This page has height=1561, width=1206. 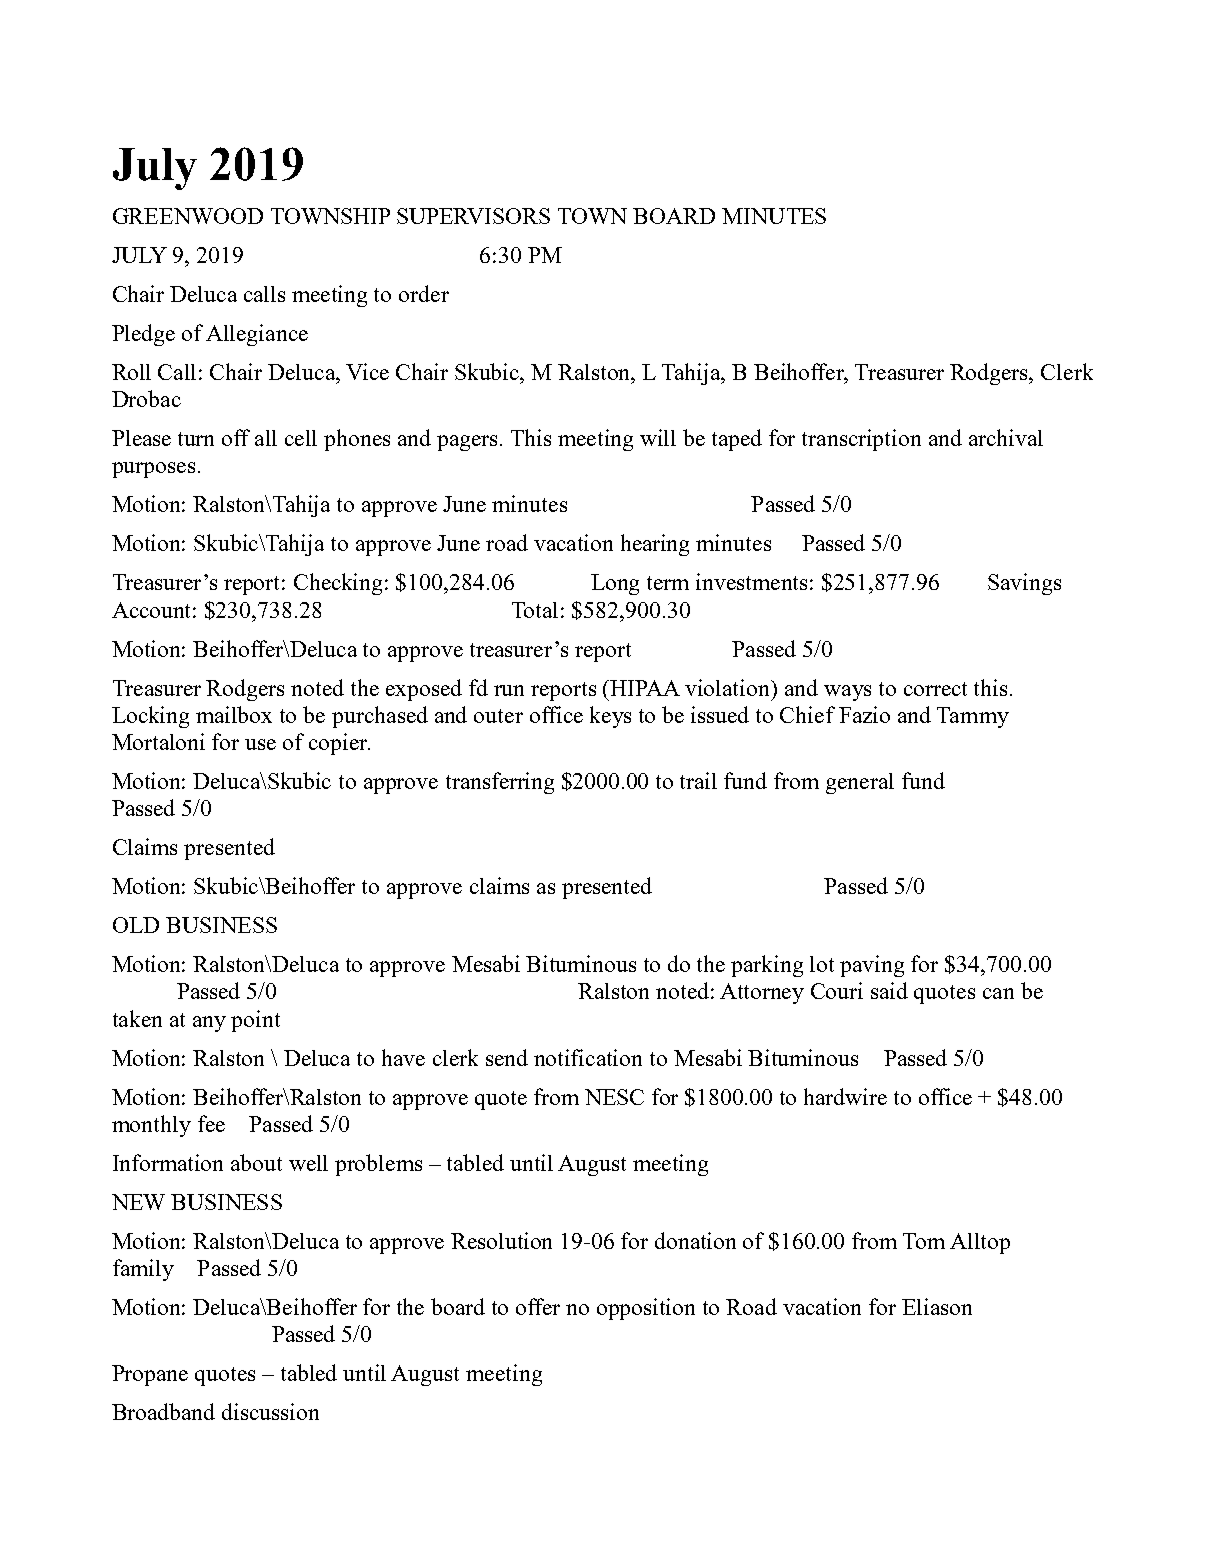 What do you see at coordinates (889, 990) in the page?
I see `said` at bounding box center [889, 990].
